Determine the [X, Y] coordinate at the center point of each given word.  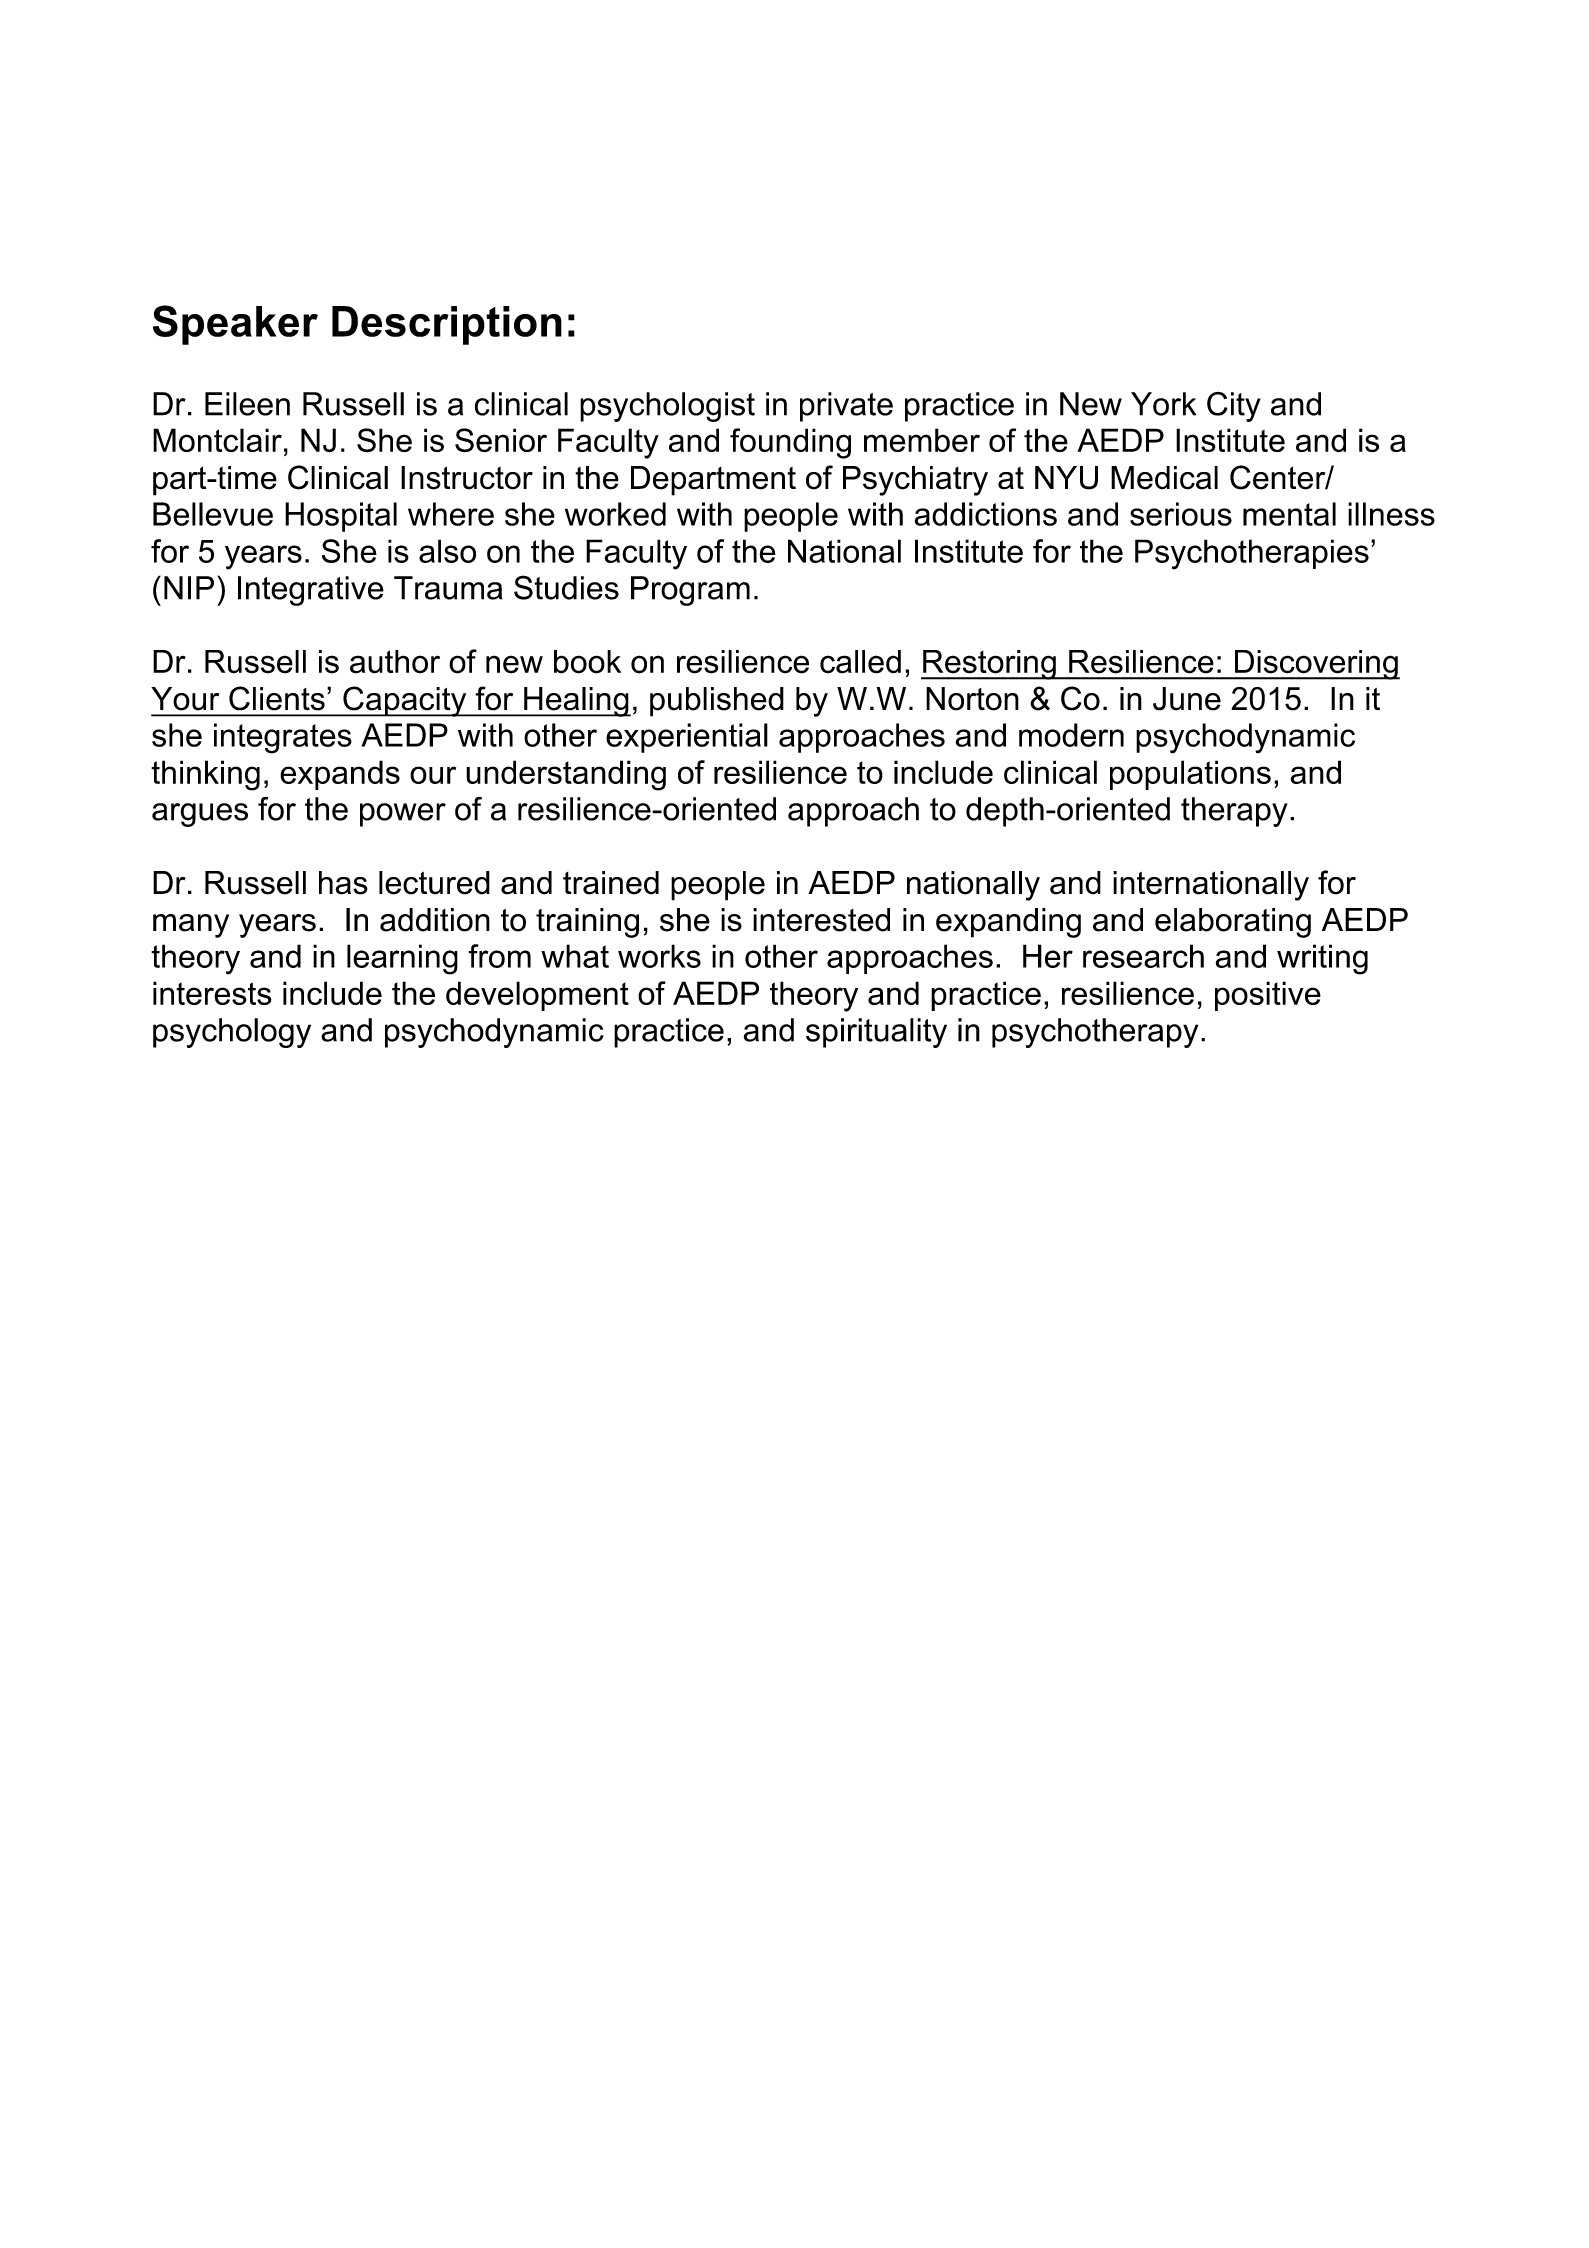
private [846, 407]
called [860, 662]
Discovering [1316, 665]
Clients [277, 698]
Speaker [235, 325]
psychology [232, 1033]
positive [1268, 996]
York [1163, 404]
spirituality [876, 1033]
